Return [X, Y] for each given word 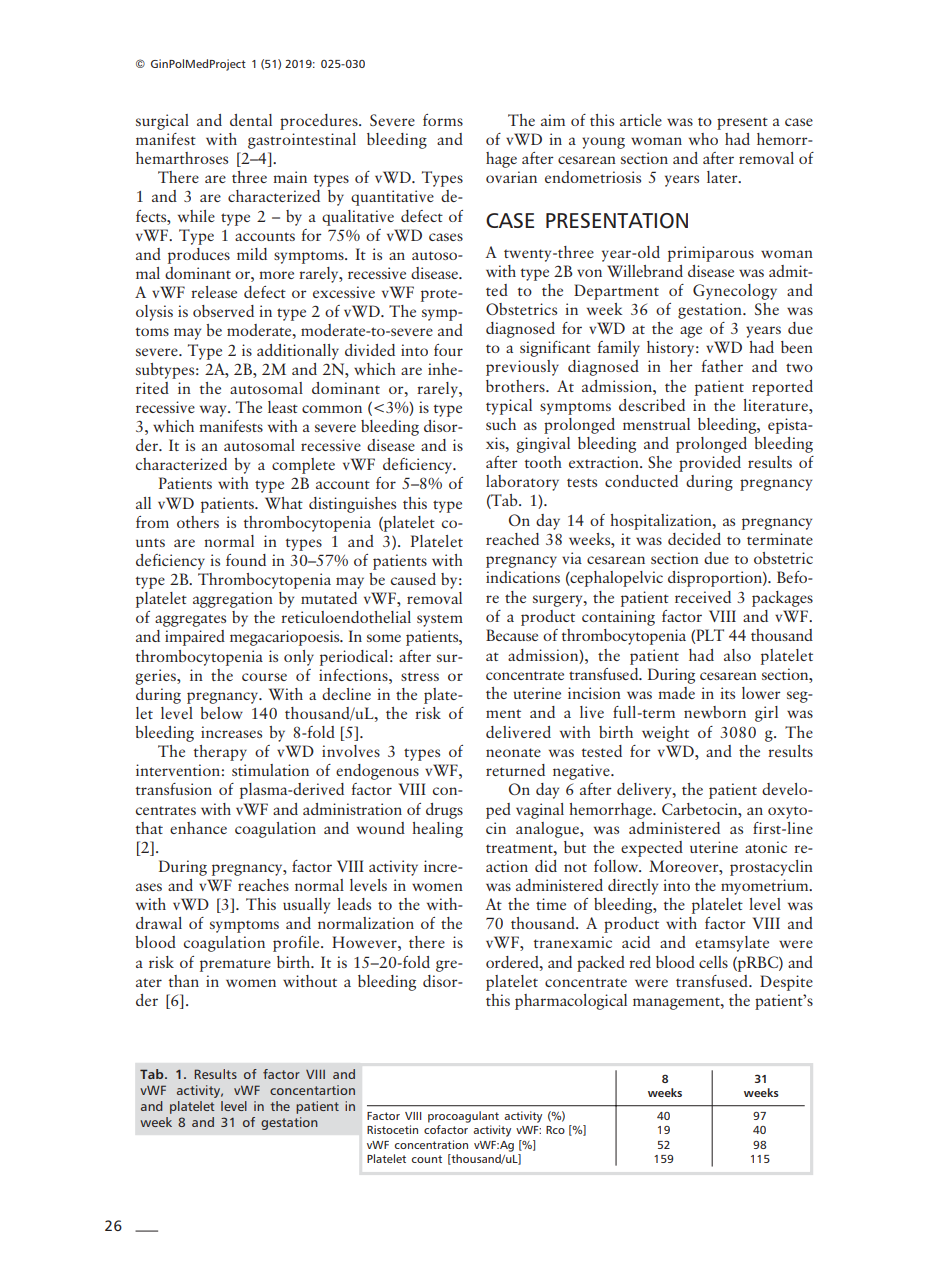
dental [251, 120]
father [722, 366]
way [214, 411]
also [737, 655]
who [703, 139]
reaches [263, 885]
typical [509, 407]
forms [443, 120]
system [440, 620]
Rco [555, 1130]
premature [235, 965]
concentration [431, 1144]
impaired [195, 638]
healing [437, 830]
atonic [766, 847]
